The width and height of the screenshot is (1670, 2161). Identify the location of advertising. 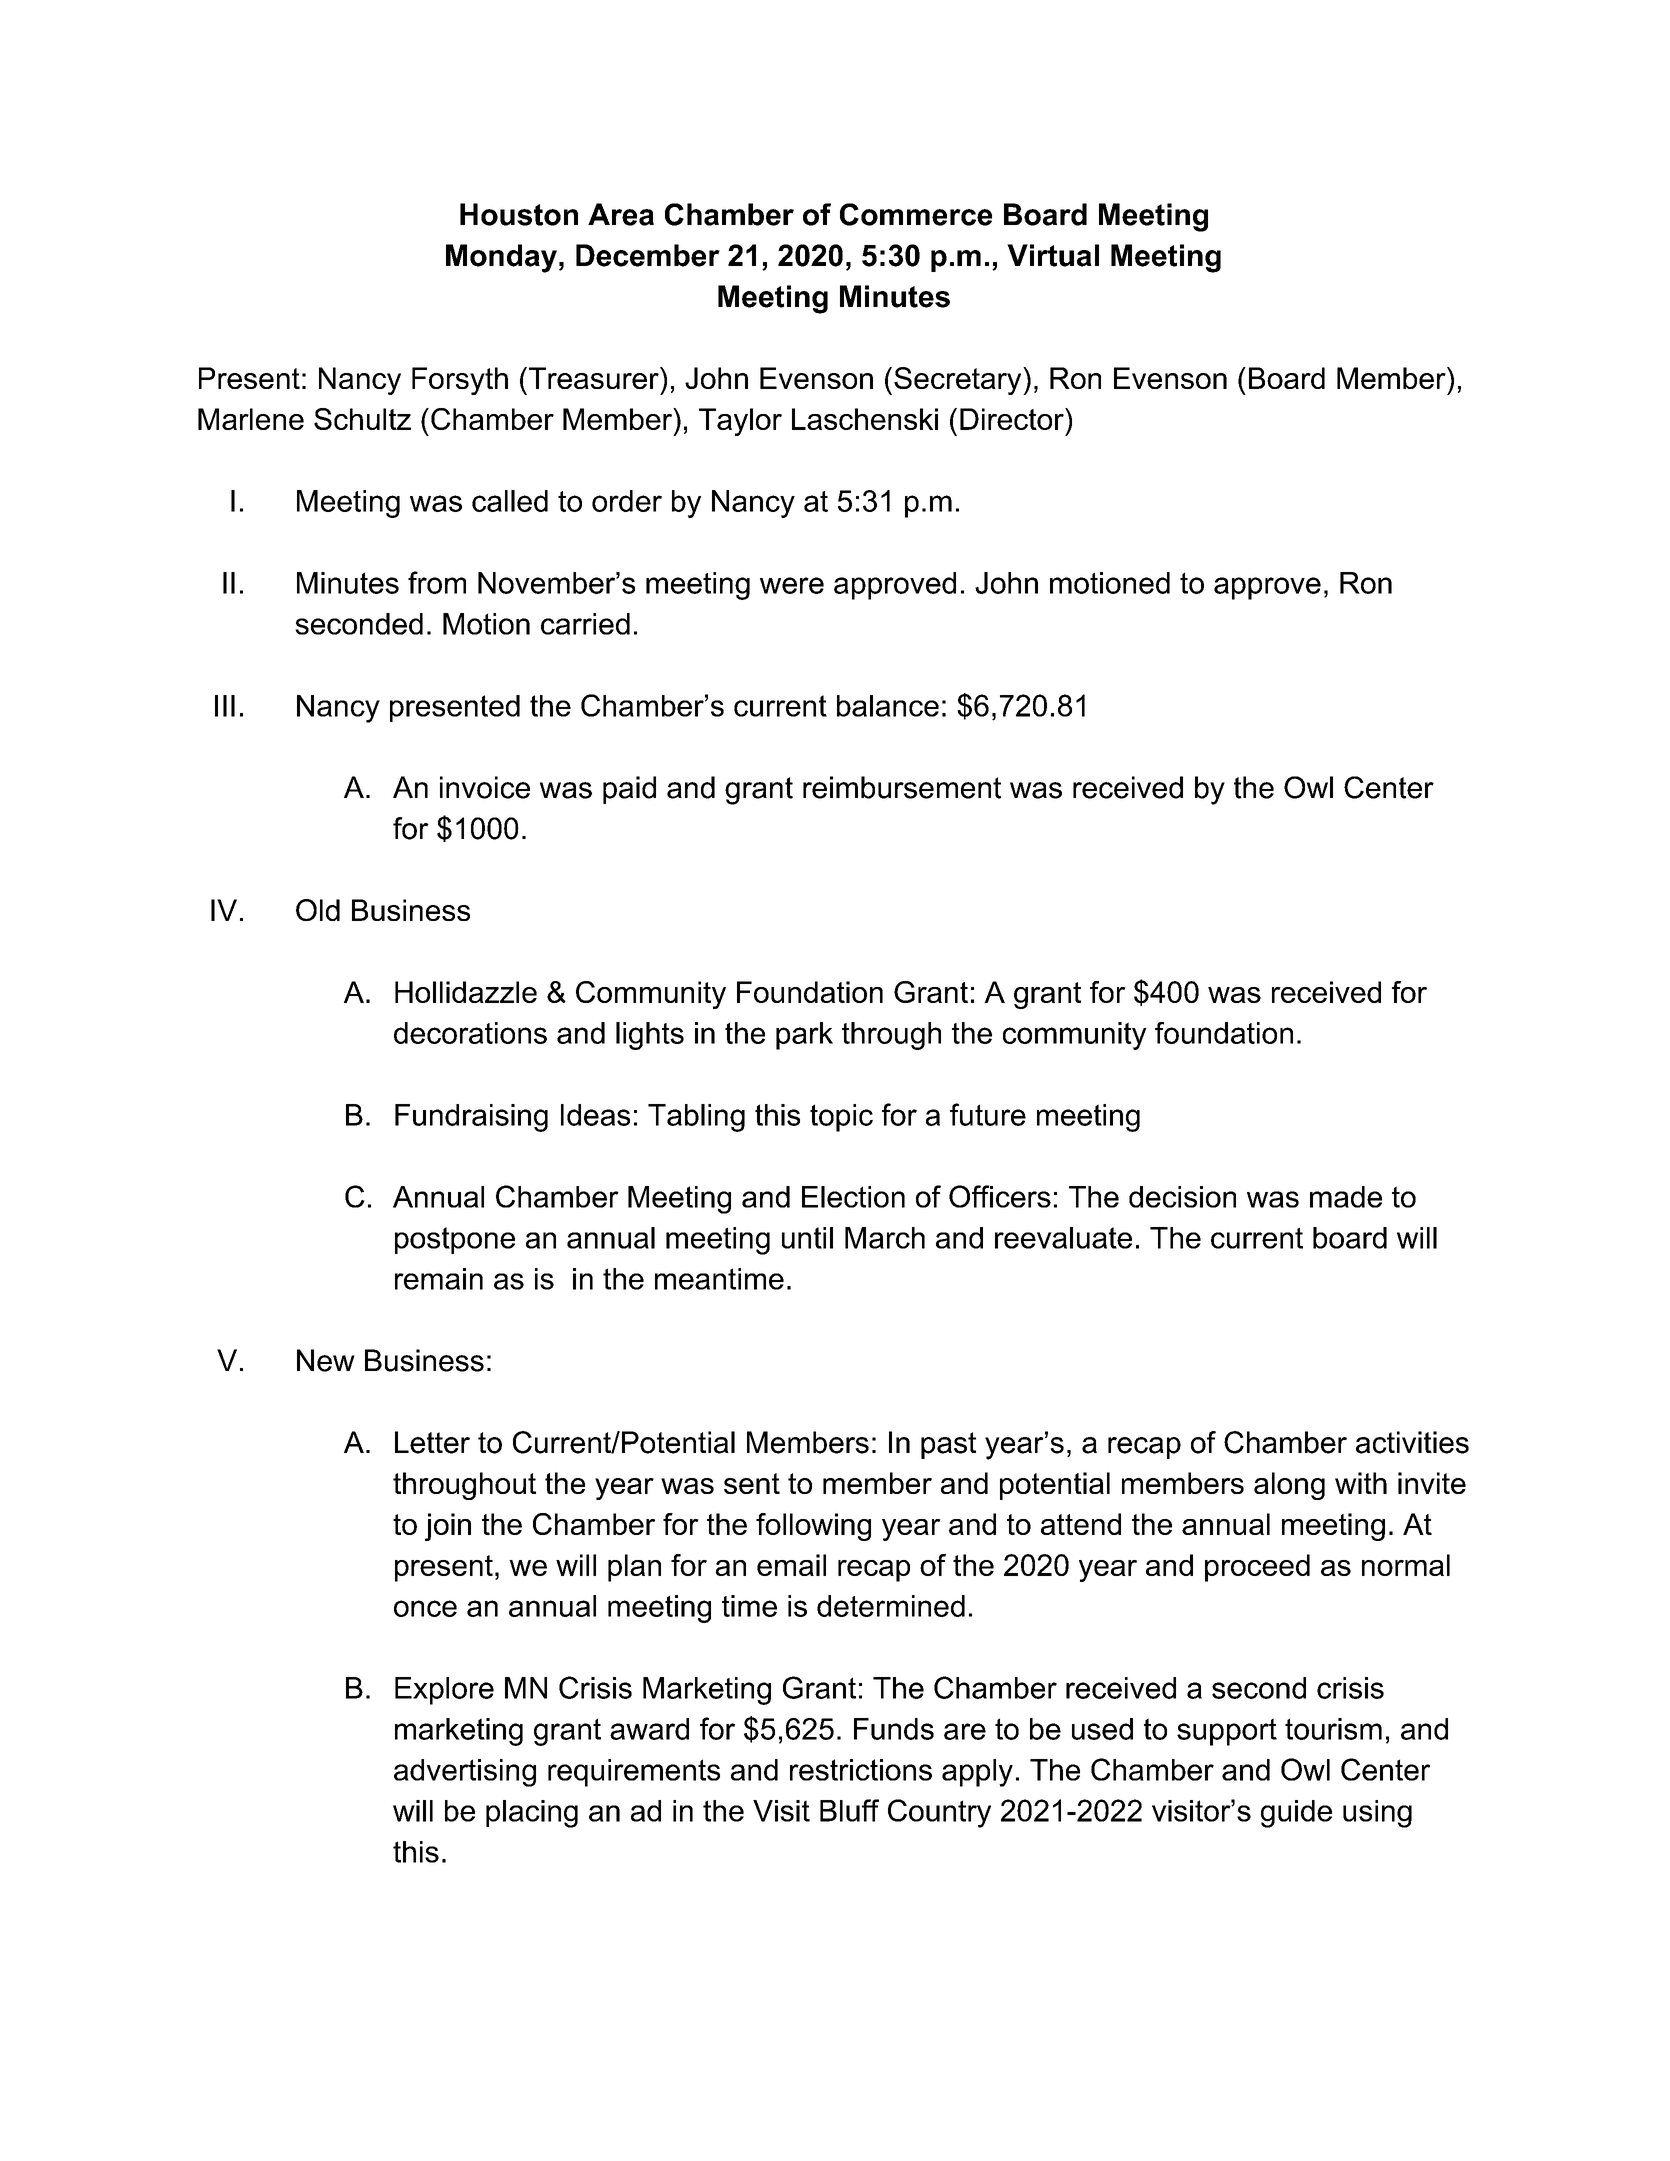
(465, 1773).
